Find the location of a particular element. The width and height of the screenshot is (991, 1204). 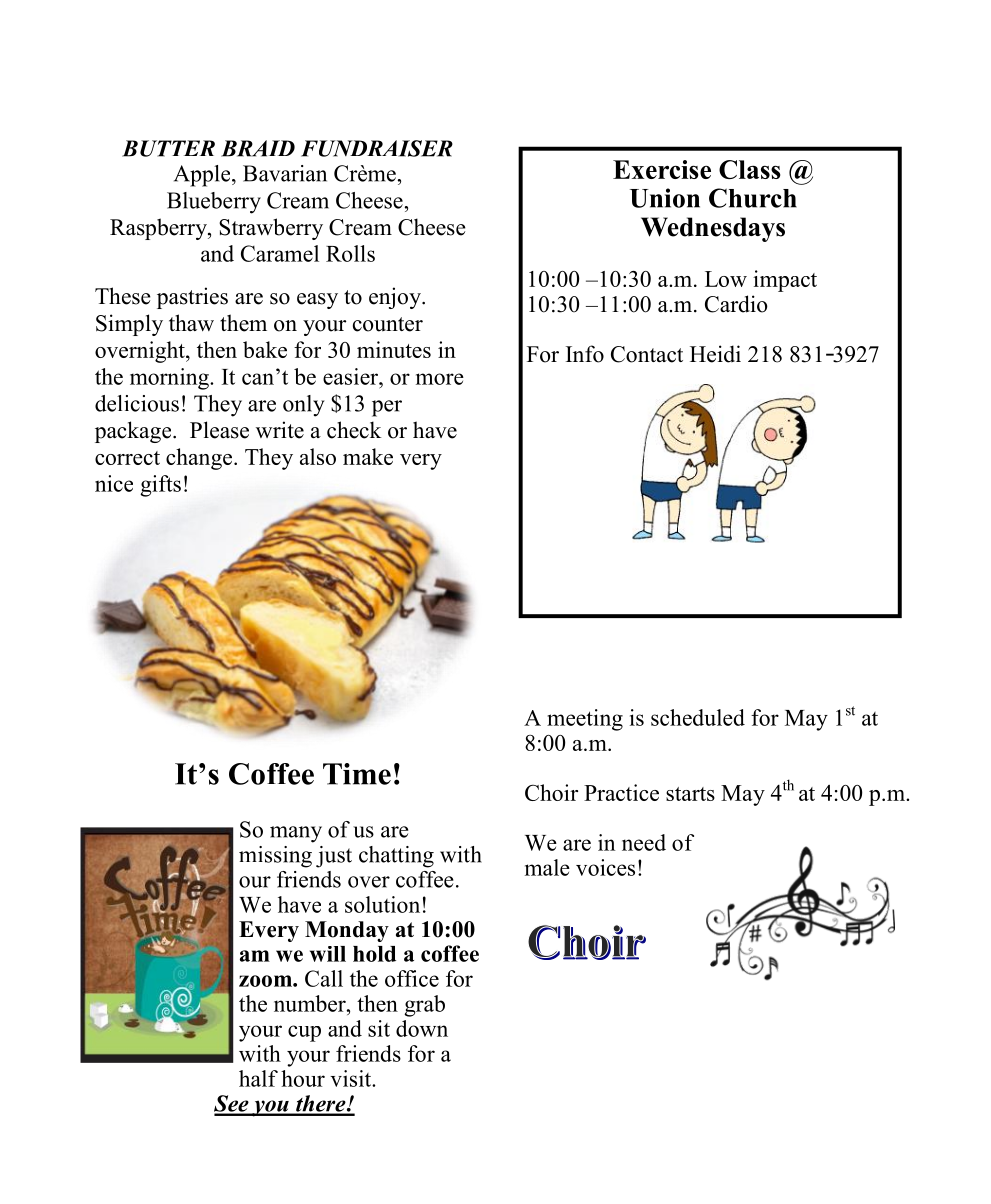

Heidi is located at coordinates (715, 354).
